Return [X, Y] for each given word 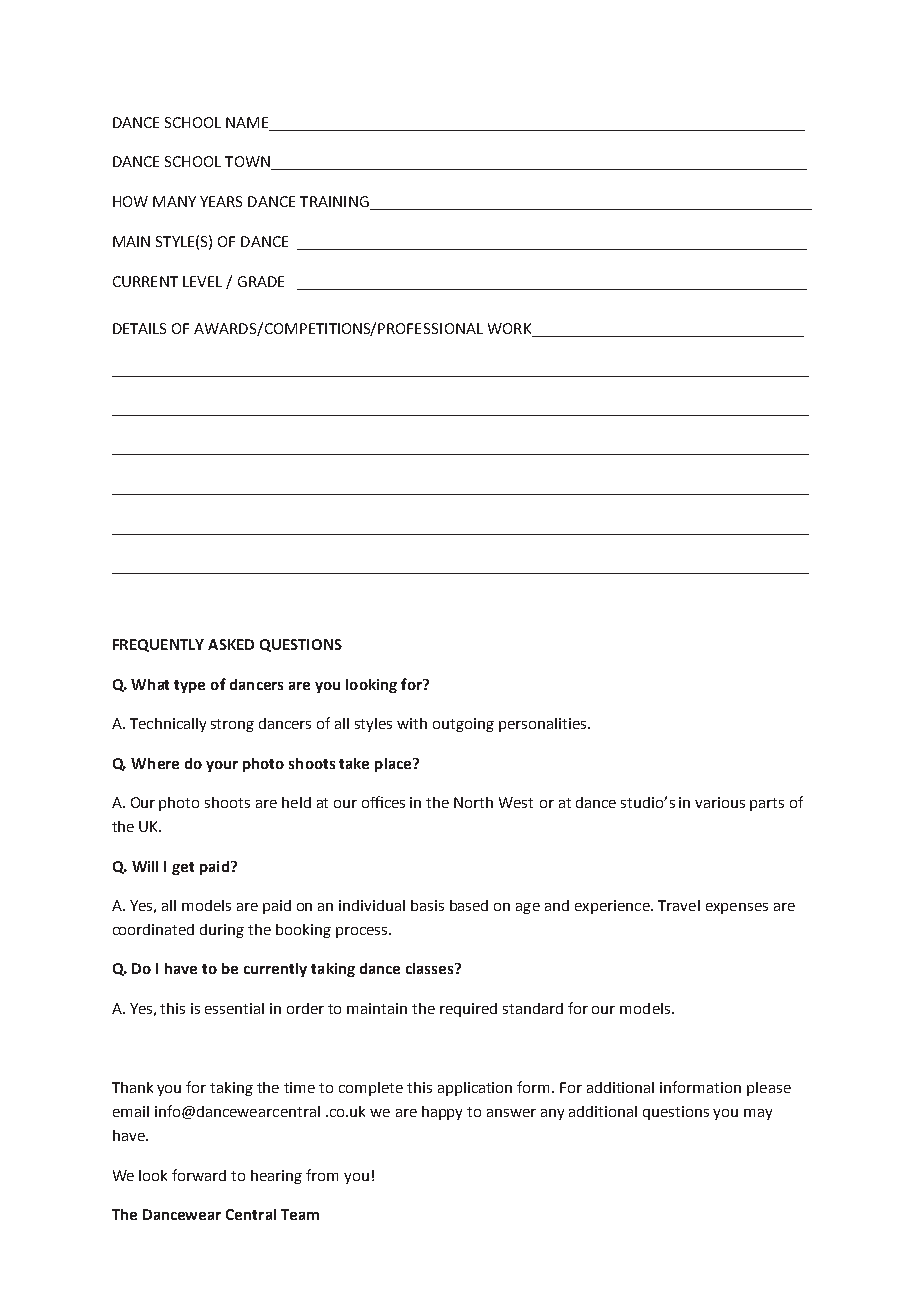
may [758, 1114]
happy [442, 1113]
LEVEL [202, 281]
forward [199, 1175]
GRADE [261, 281]
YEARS [221, 201]
